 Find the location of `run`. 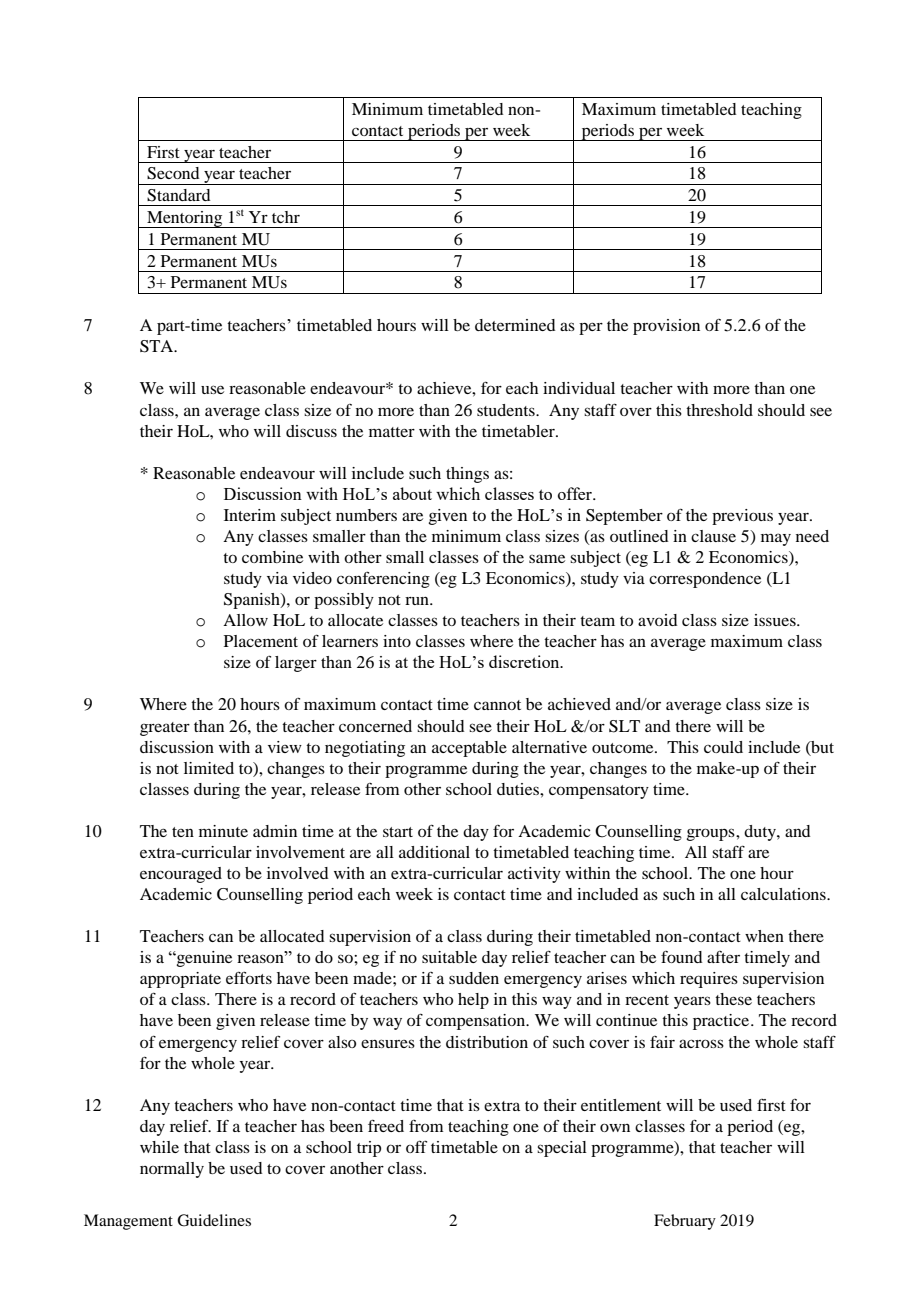

run is located at coordinates (418, 600).
